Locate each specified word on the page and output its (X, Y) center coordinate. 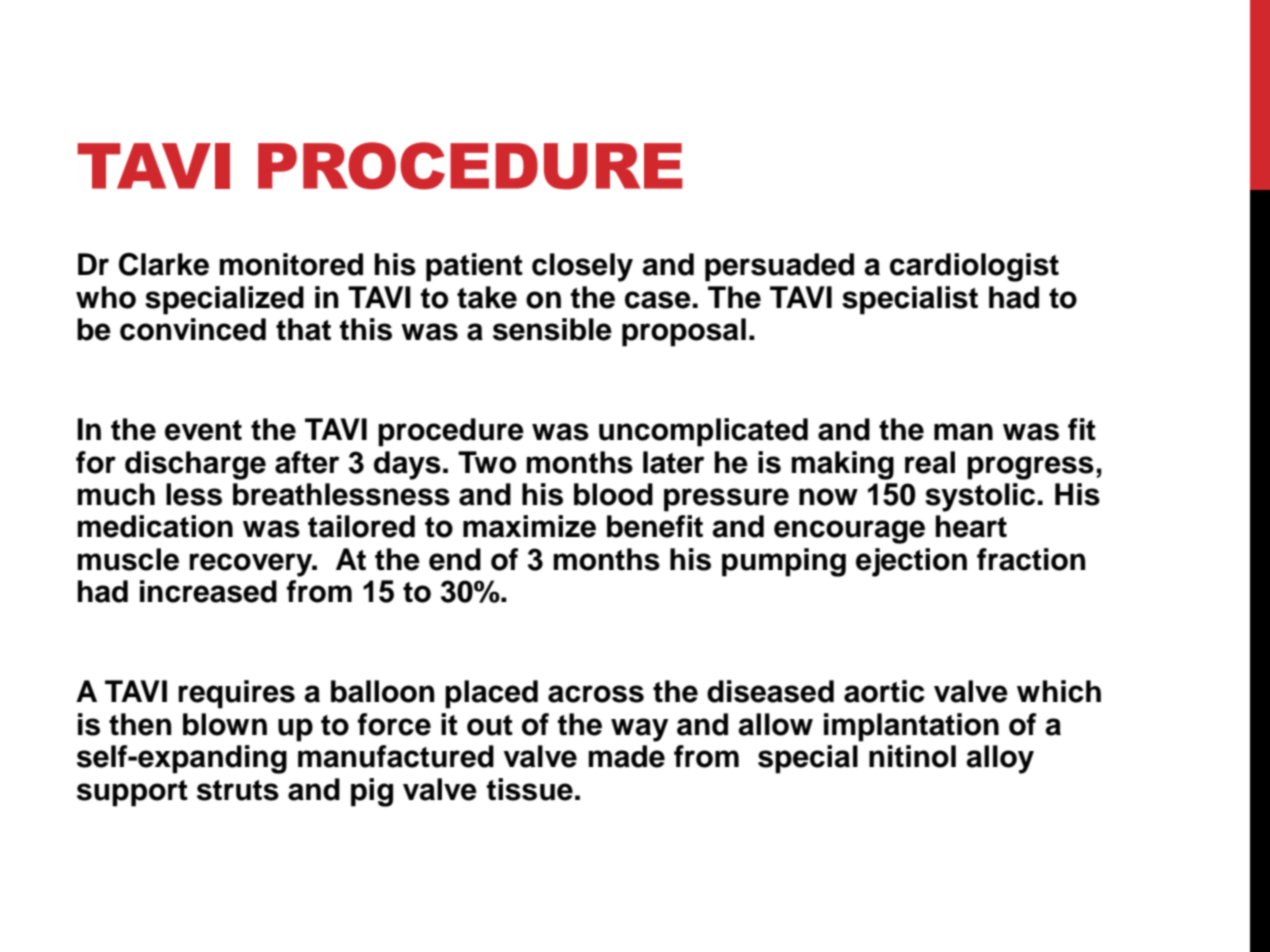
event (203, 430)
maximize (529, 526)
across (596, 694)
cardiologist (974, 267)
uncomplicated (703, 432)
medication (155, 526)
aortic (884, 691)
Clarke (164, 264)
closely (582, 267)
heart (971, 526)
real (930, 462)
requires (236, 694)
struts (238, 790)
